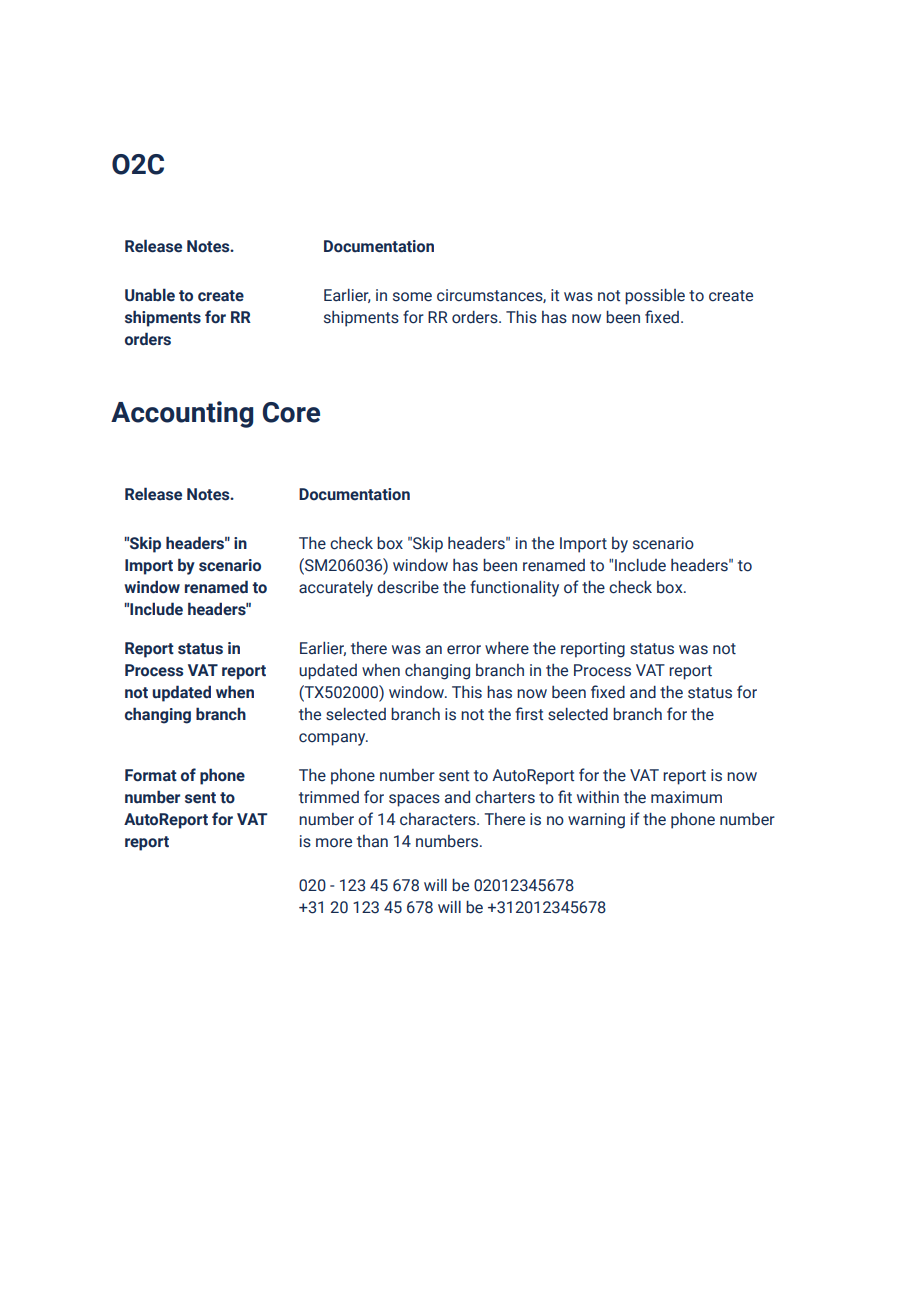  Describe the element at coordinates (596, 821) in the screenshot. I see `warning` at that location.
